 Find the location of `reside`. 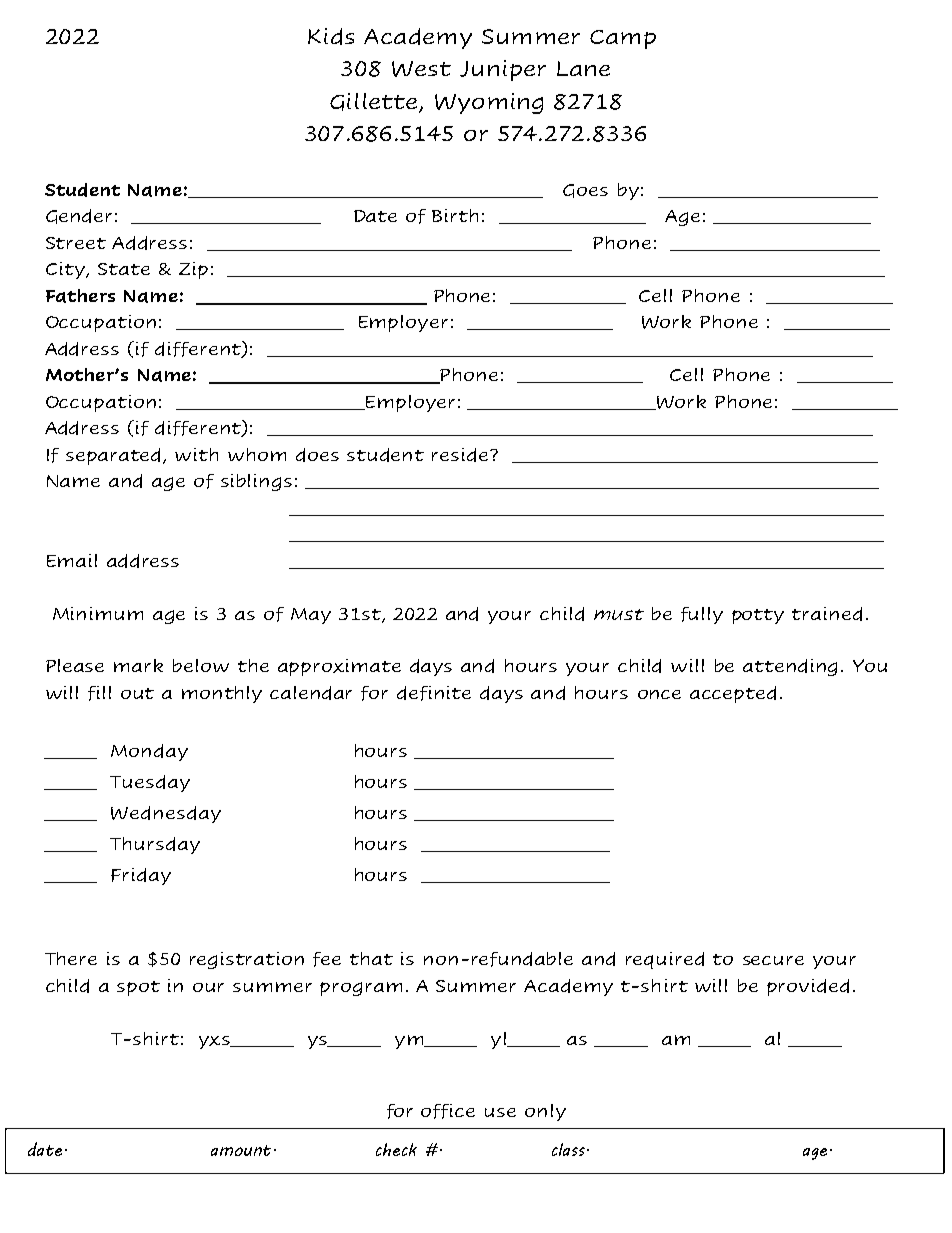

reside is located at coordinates (461, 455).
